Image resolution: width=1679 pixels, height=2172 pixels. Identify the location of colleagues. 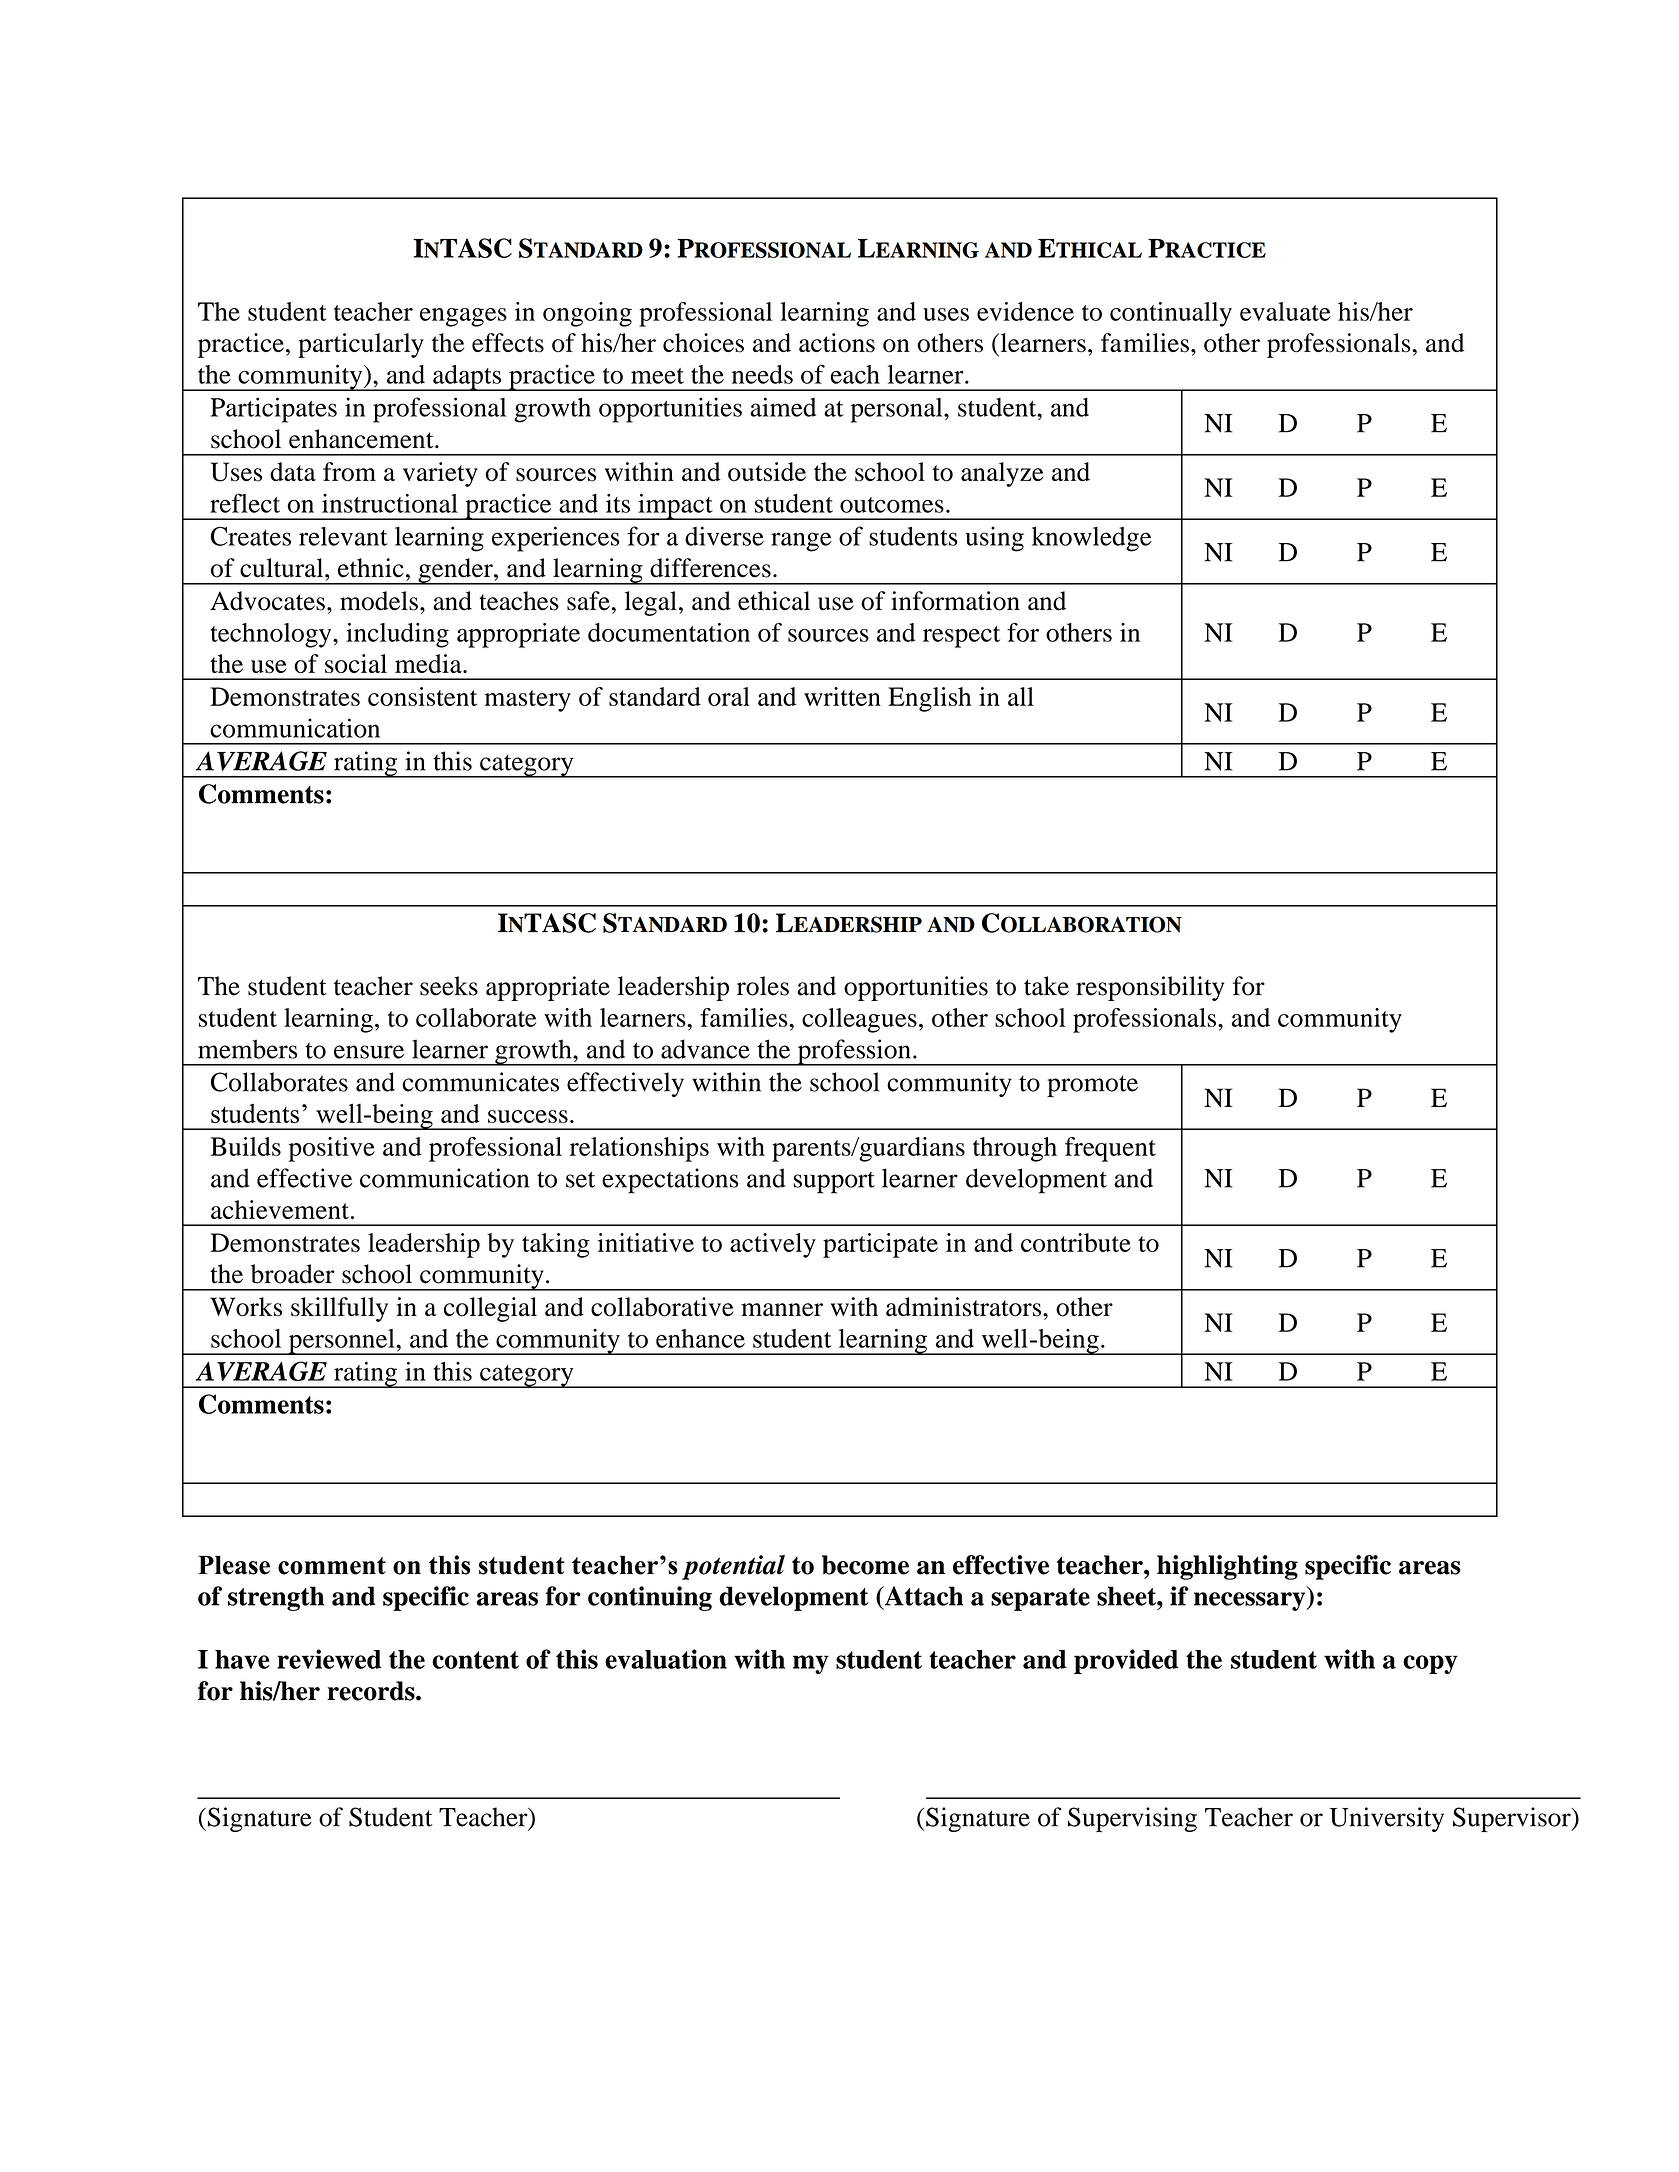
(859, 1020).
